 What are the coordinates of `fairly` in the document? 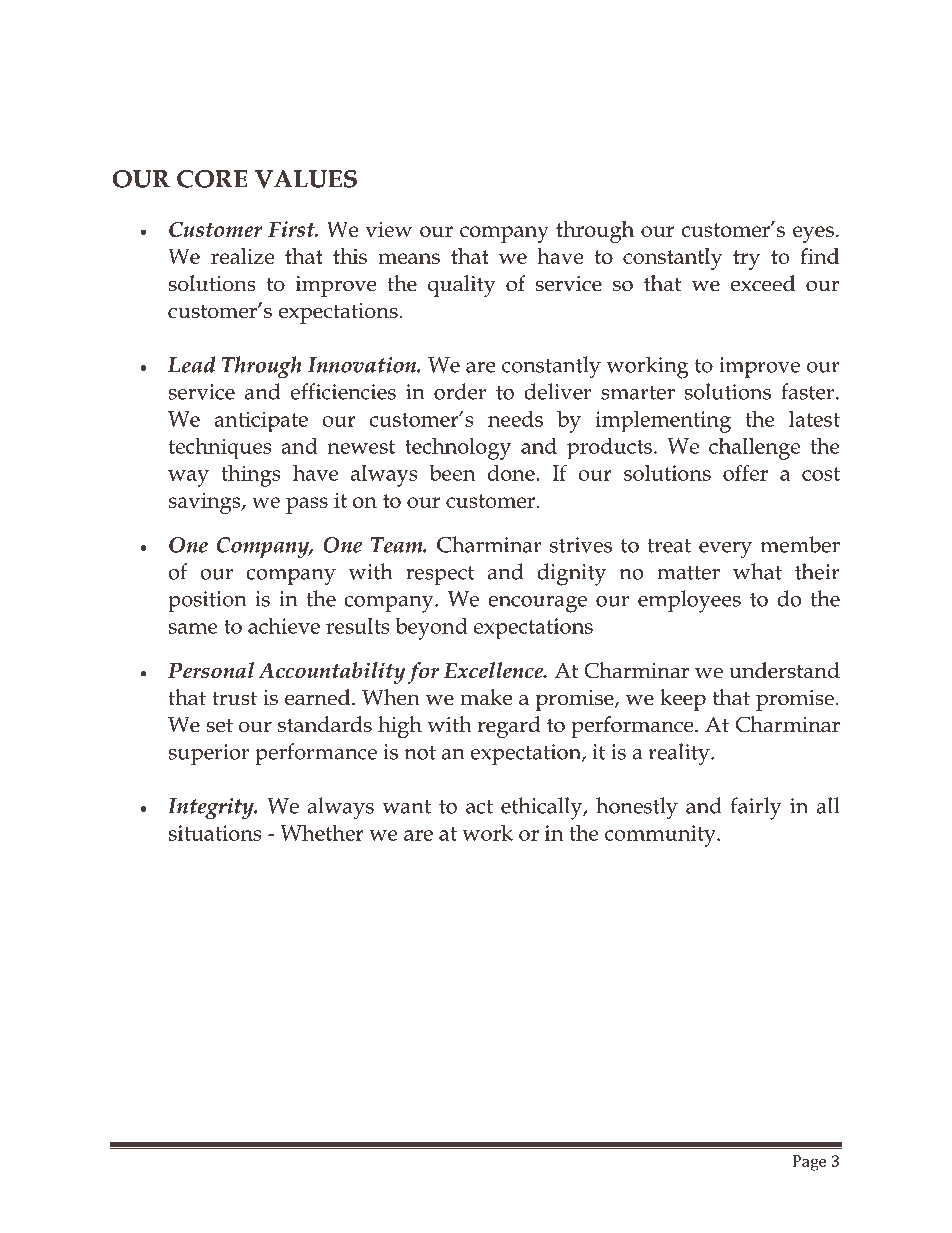 It's located at (756, 808).
